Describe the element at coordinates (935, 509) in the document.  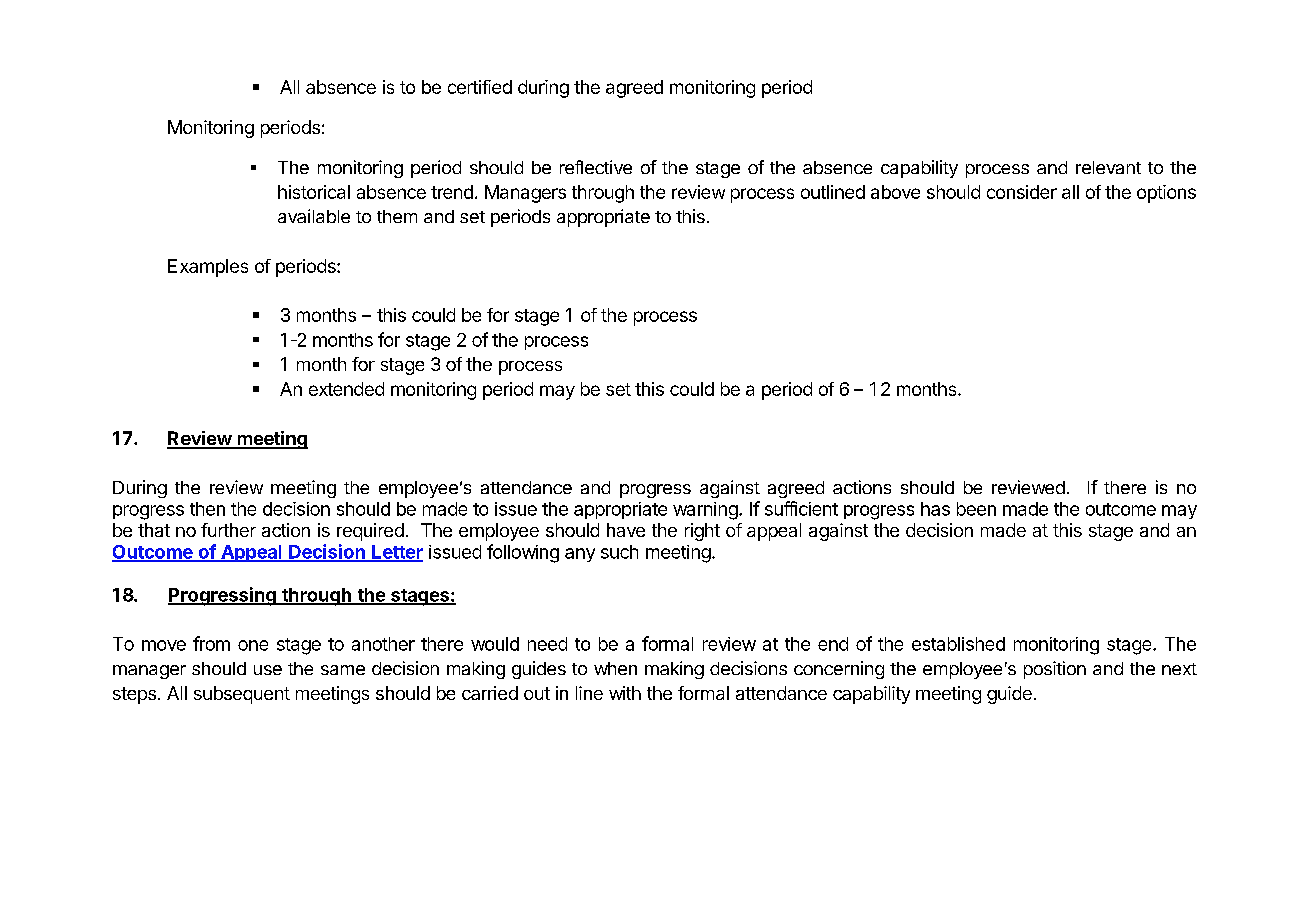
I see `has` at that location.
